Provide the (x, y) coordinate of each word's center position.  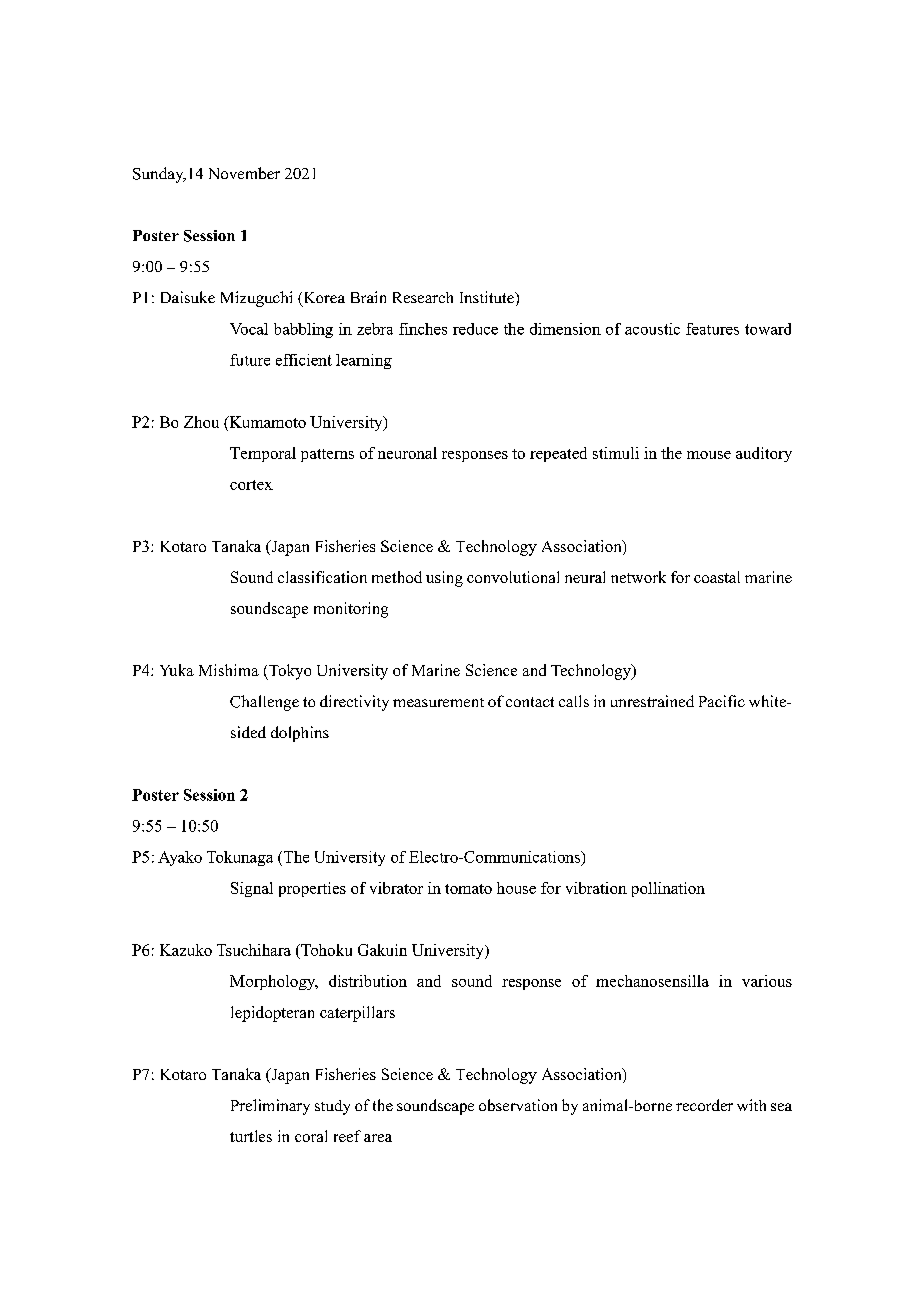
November (244, 173)
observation (518, 1105)
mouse (709, 455)
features (712, 329)
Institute (488, 297)
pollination (668, 889)
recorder (704, 1105)
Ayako (180, 858)
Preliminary (270, 1107)
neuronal (407, 453)
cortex (251, 485)
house (516, 888)
